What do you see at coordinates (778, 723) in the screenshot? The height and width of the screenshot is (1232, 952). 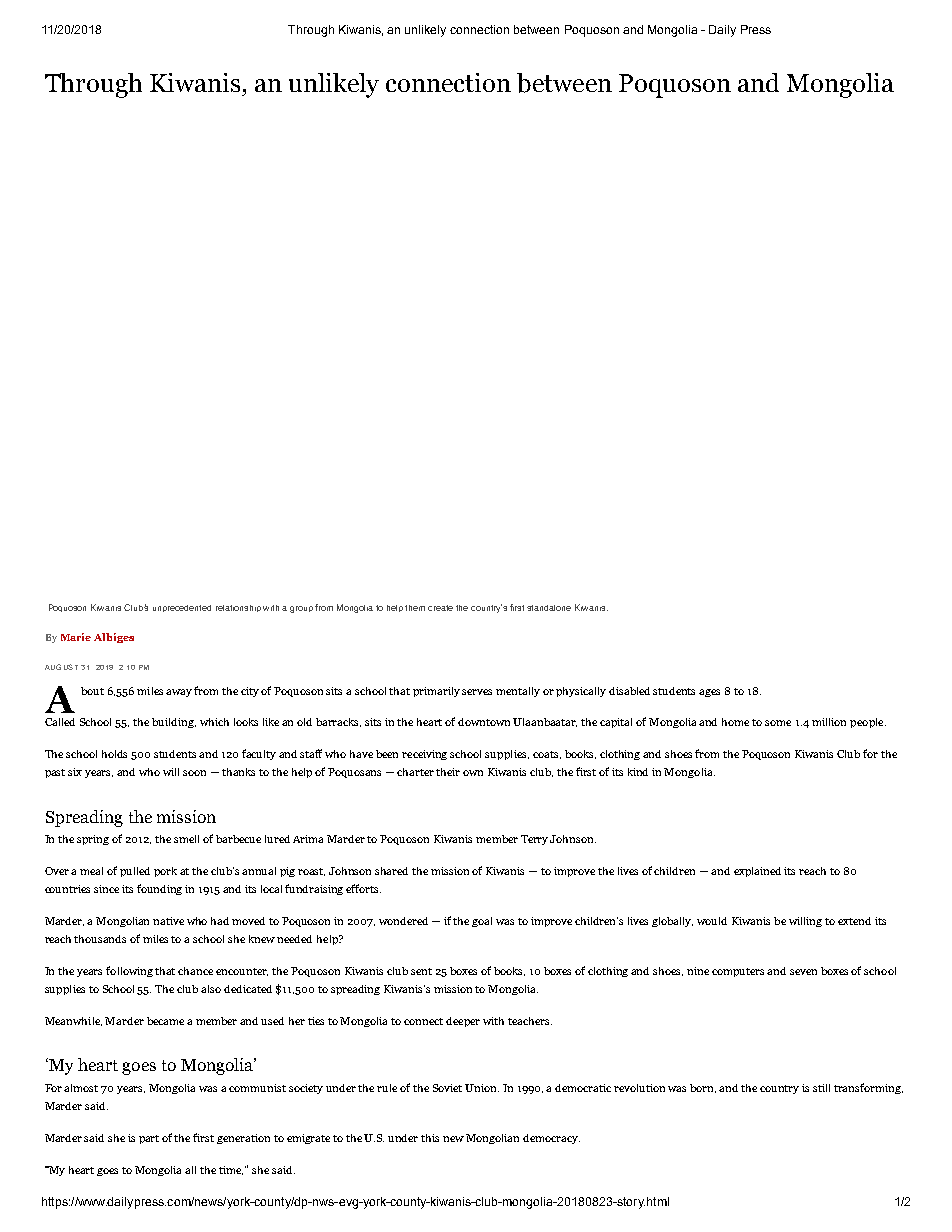 I see `some` at bounding box center [778, 723].
